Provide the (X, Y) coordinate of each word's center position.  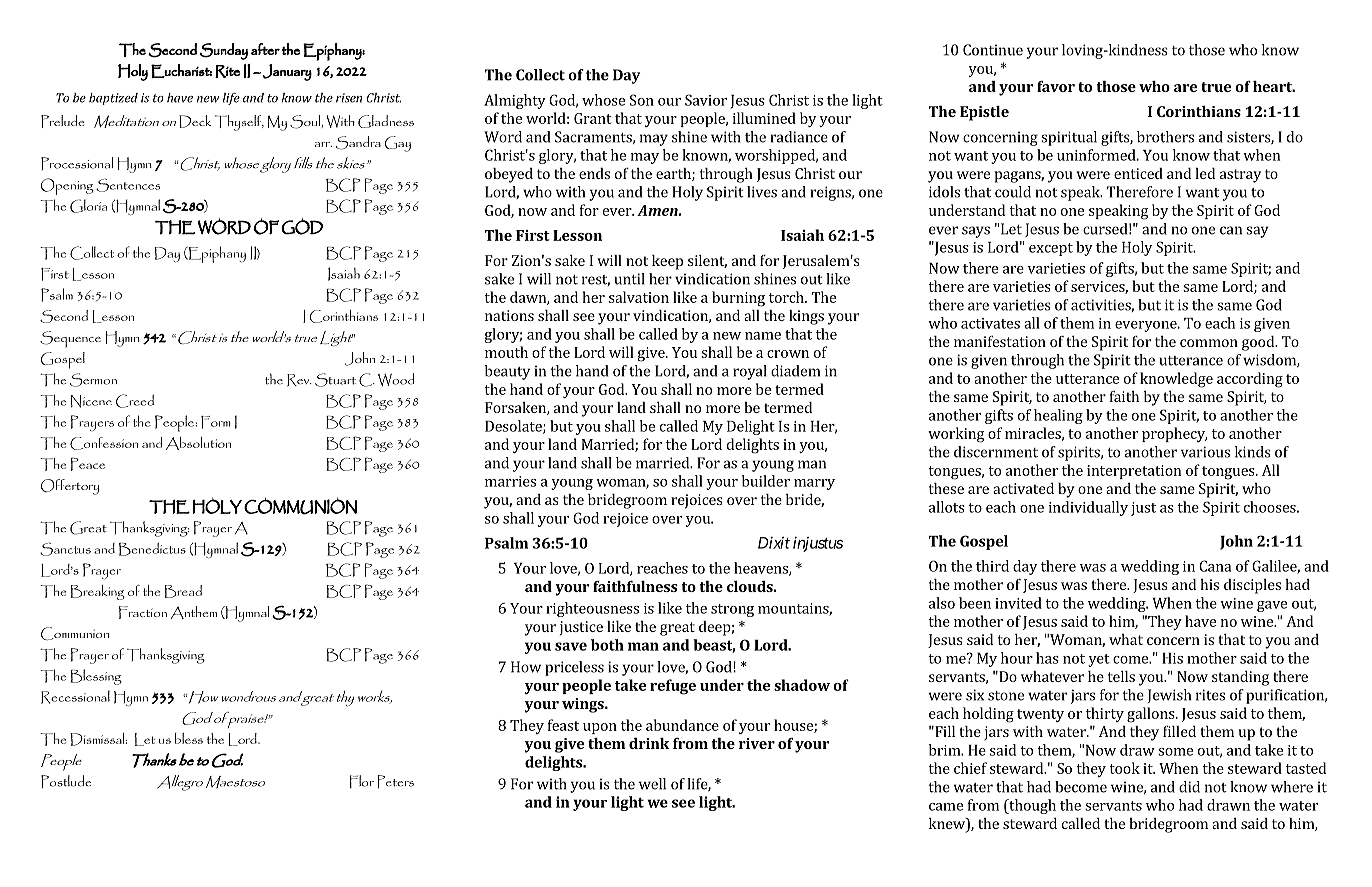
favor (1056, 86)
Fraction (143, 612)
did (1189, 787)
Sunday (224, 51)
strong (732, 610)
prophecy (1174, 434)
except (1051, 249)
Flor (361, 782)
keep (667, 262)
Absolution (198, 443)
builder (766, 481)
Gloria (88, 206)
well (652, 784)
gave (1272, 606)
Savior (706, 100)
